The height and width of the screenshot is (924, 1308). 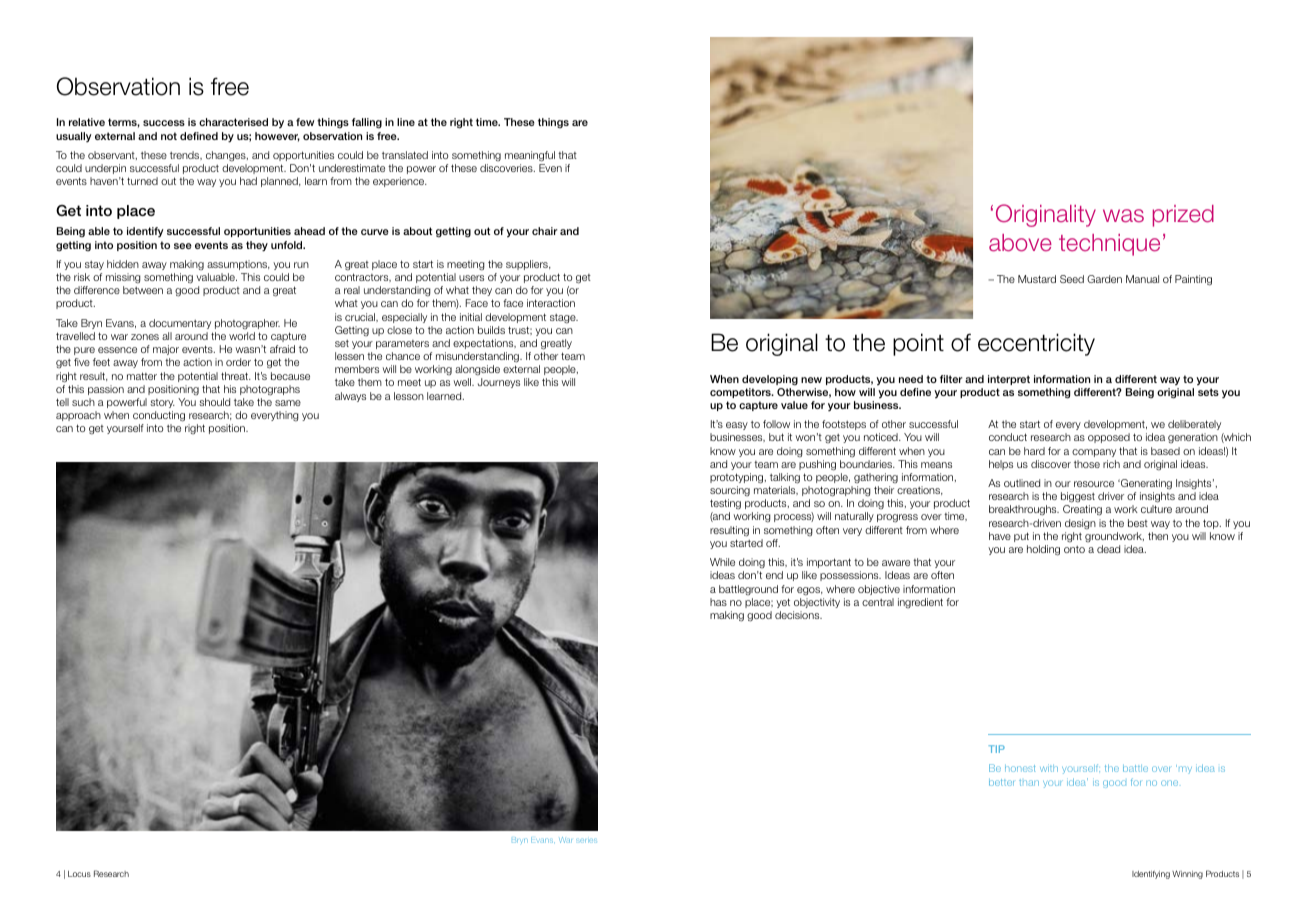 I want to click on approach, so click(x=78, y=416).
